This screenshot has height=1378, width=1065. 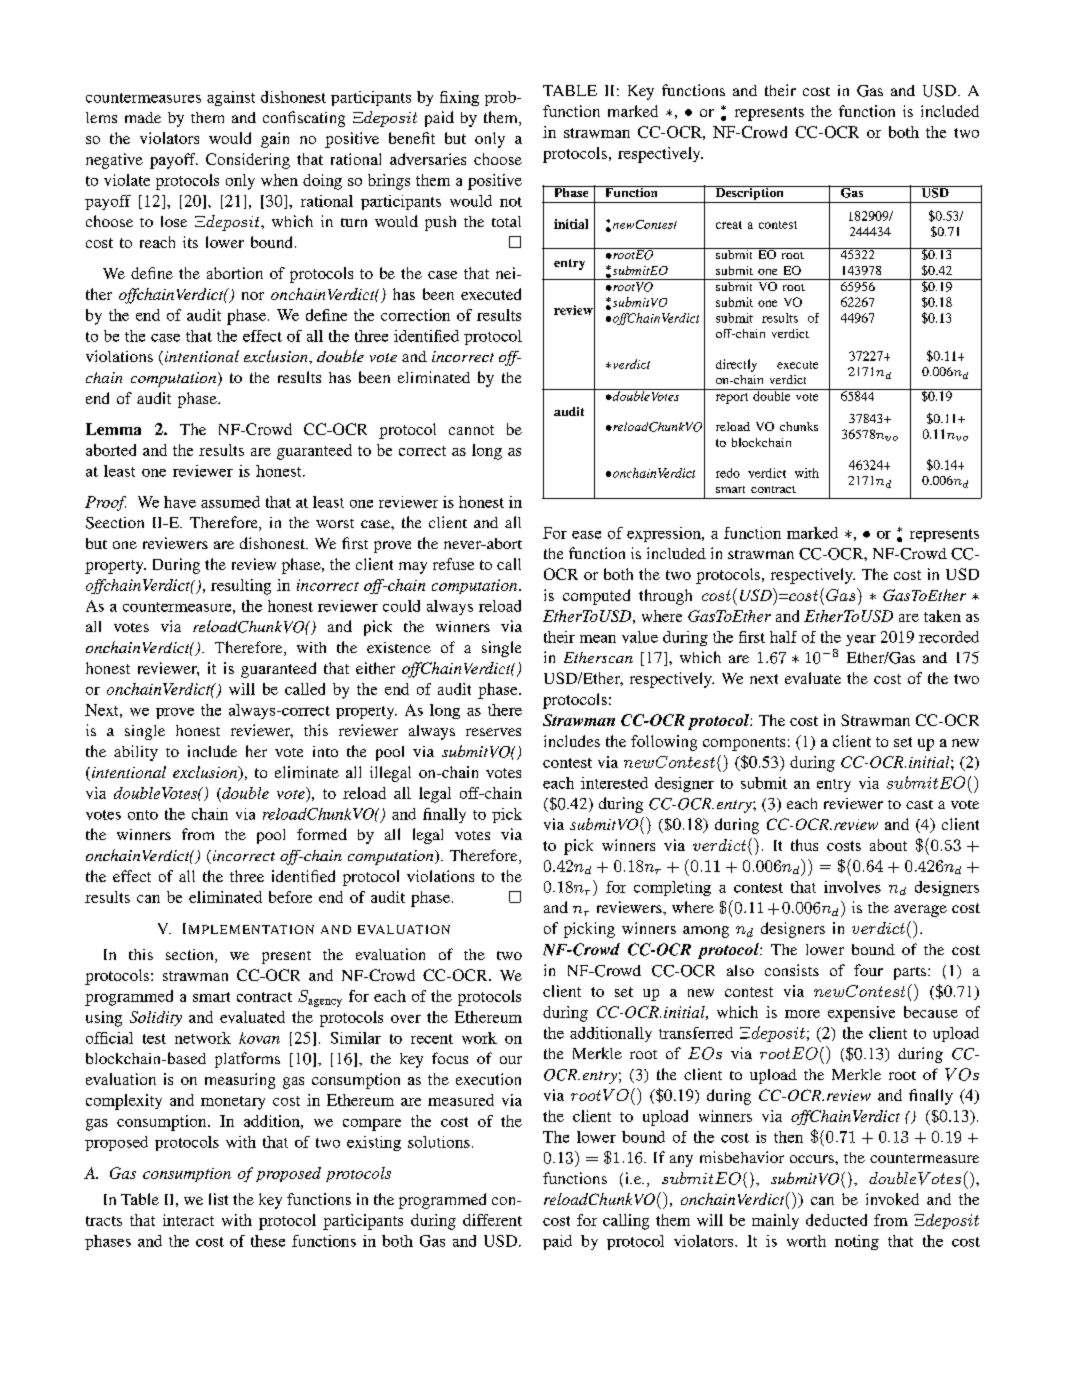 I want to click on fixing, so click(x=459, y=98).
